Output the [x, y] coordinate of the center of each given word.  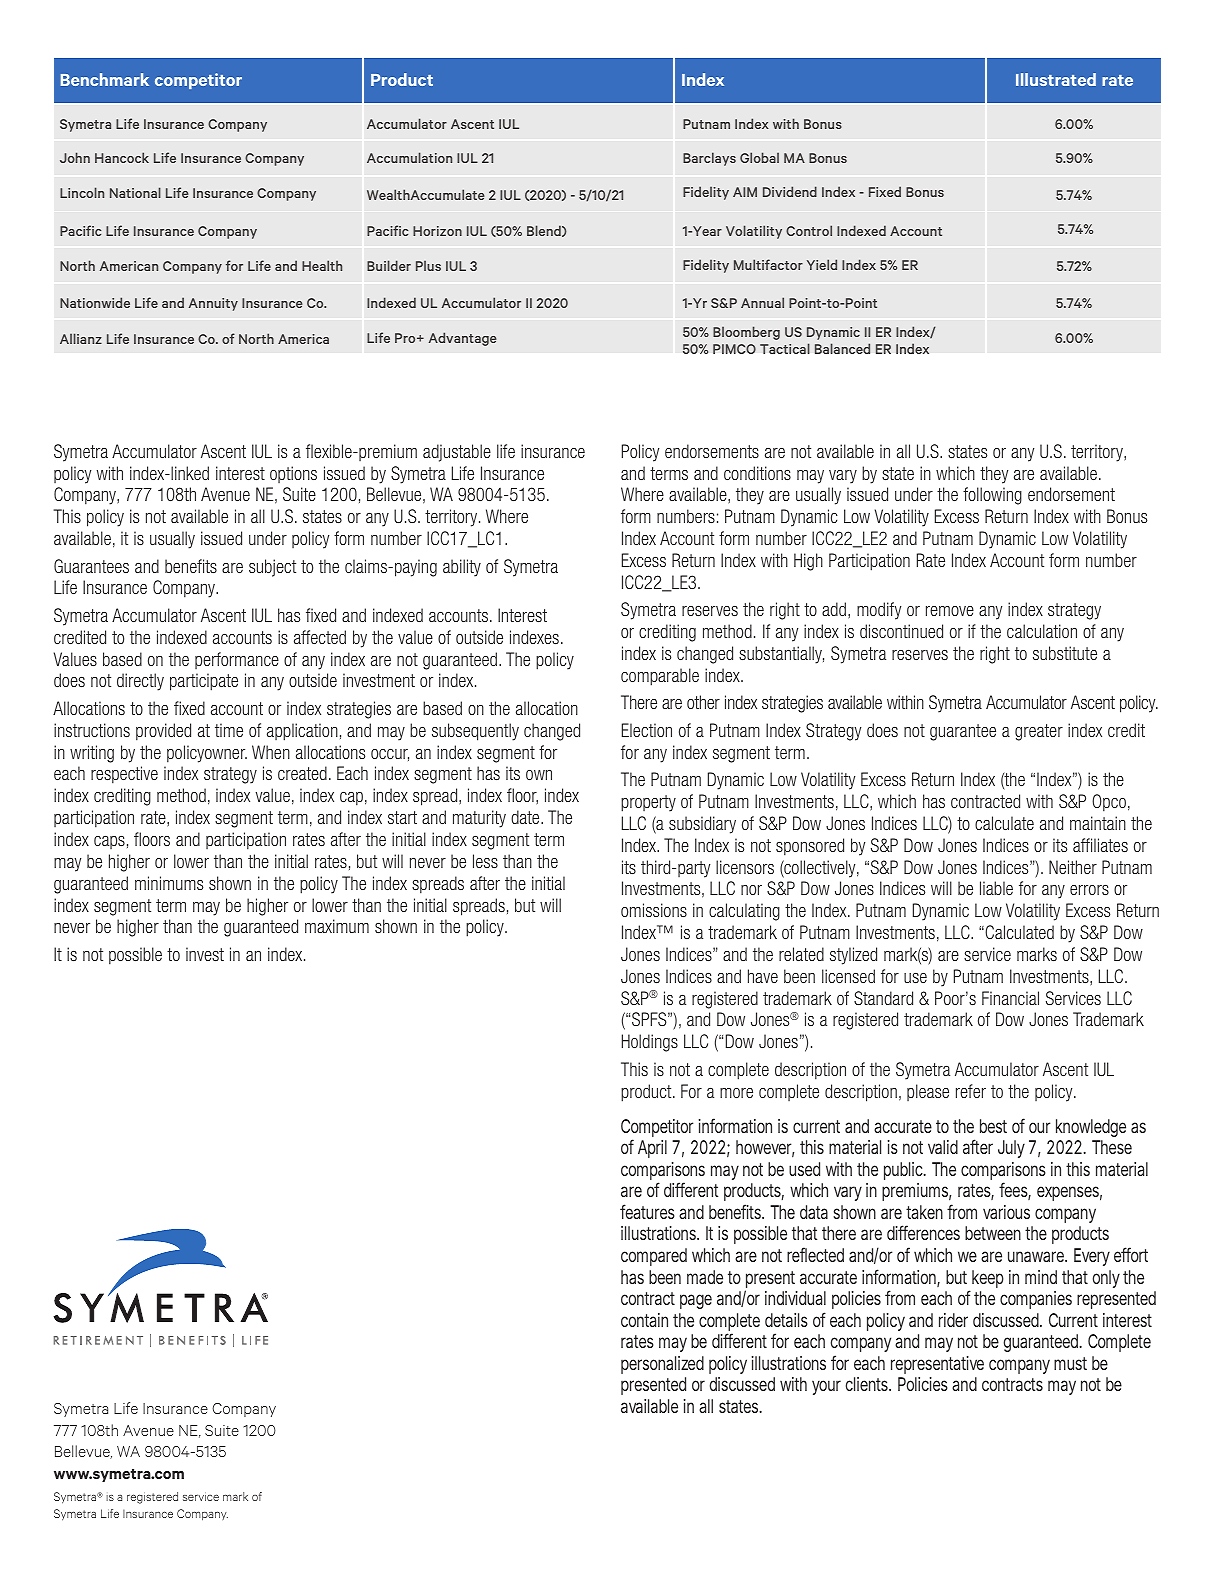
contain [644, 1320]
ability [462, 568]
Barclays [709, 159]
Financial [1010, 998]
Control [809, 230]
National [135, 192]
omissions [654, 910]
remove [950, 611]
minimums [169, 883]
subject [272, 568]
